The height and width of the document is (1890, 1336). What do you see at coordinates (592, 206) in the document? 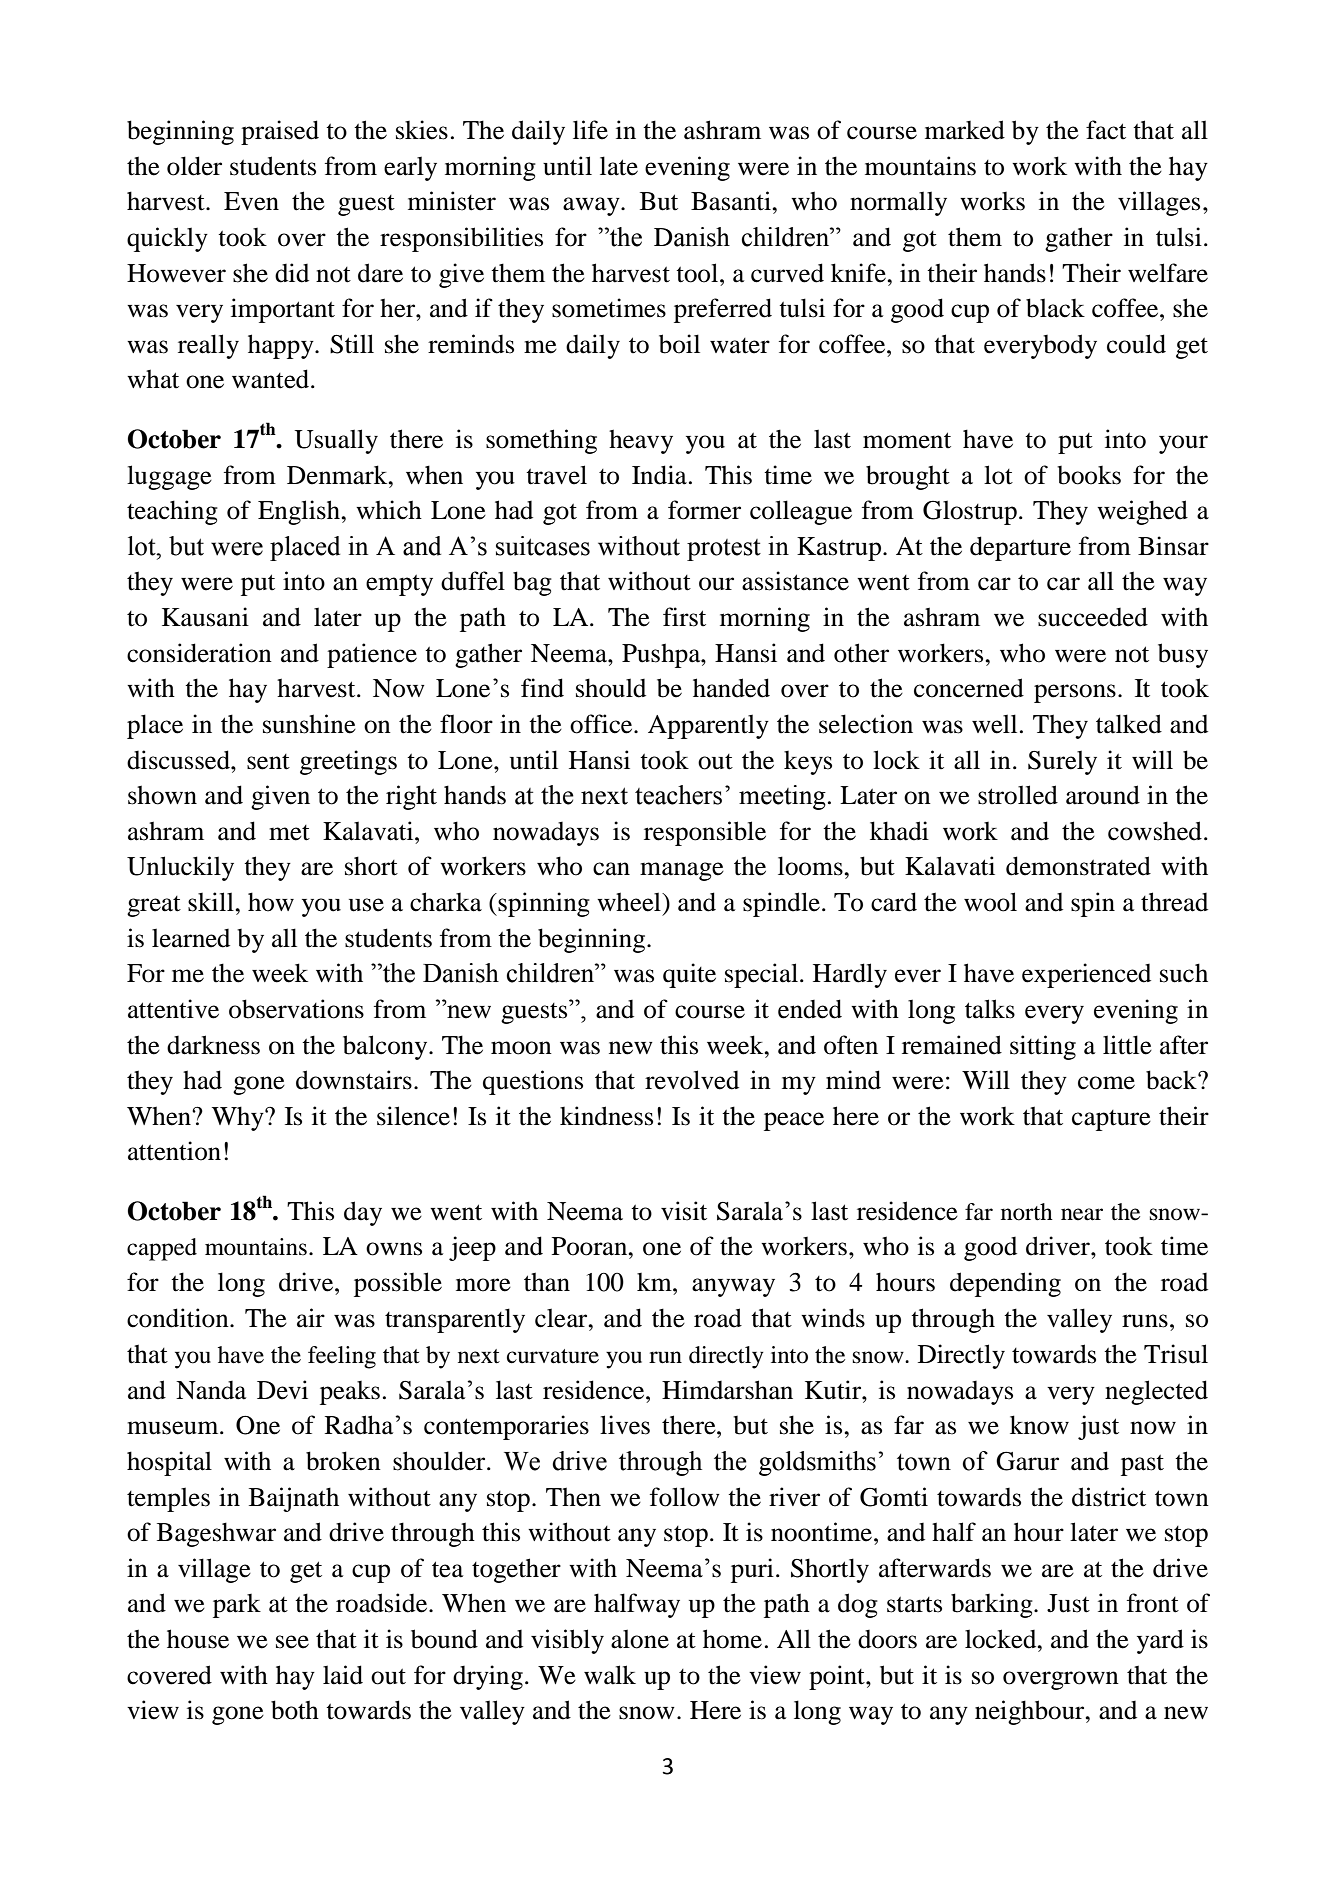
I see `away` at bounding box center [592, 206].
